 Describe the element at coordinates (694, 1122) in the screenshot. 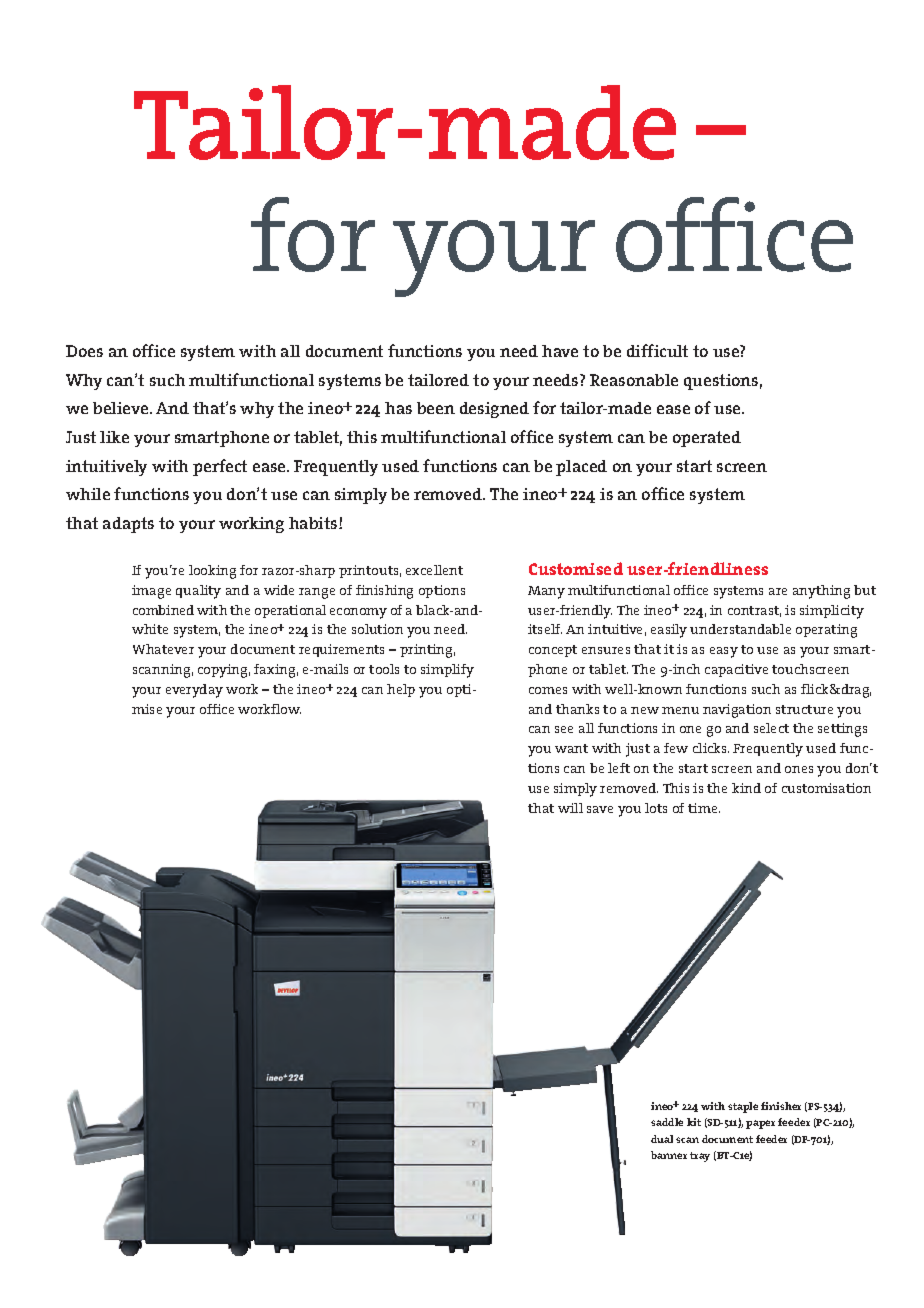

I see `kit` at that location.
